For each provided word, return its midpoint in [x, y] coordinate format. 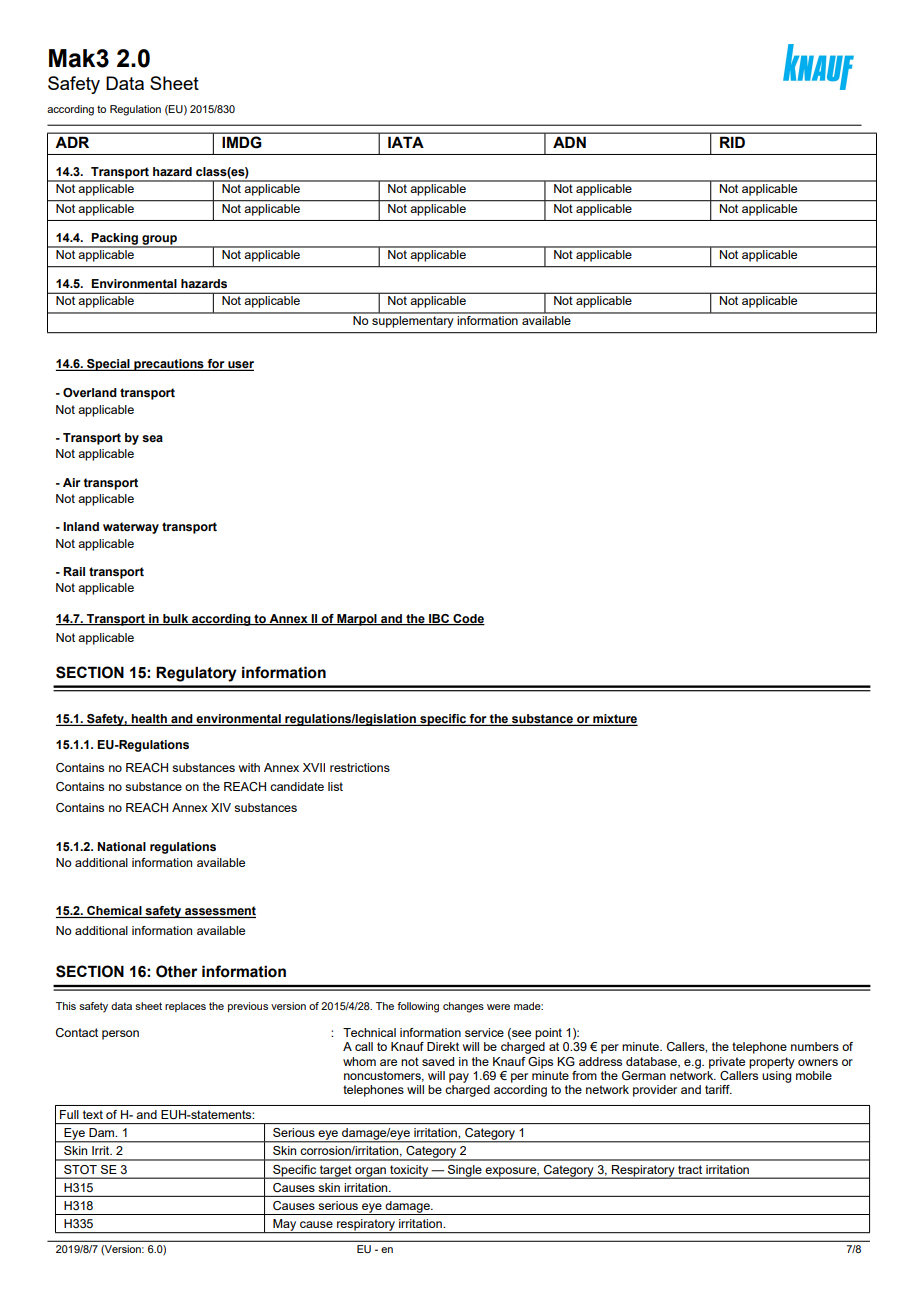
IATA [406, 142]
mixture [614, 720]
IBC [439, 619]
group [159, 241]
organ [370, 1173]
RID [732, 142]
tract [690, 1169]
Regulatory [196, 674]
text [93, 1114]
